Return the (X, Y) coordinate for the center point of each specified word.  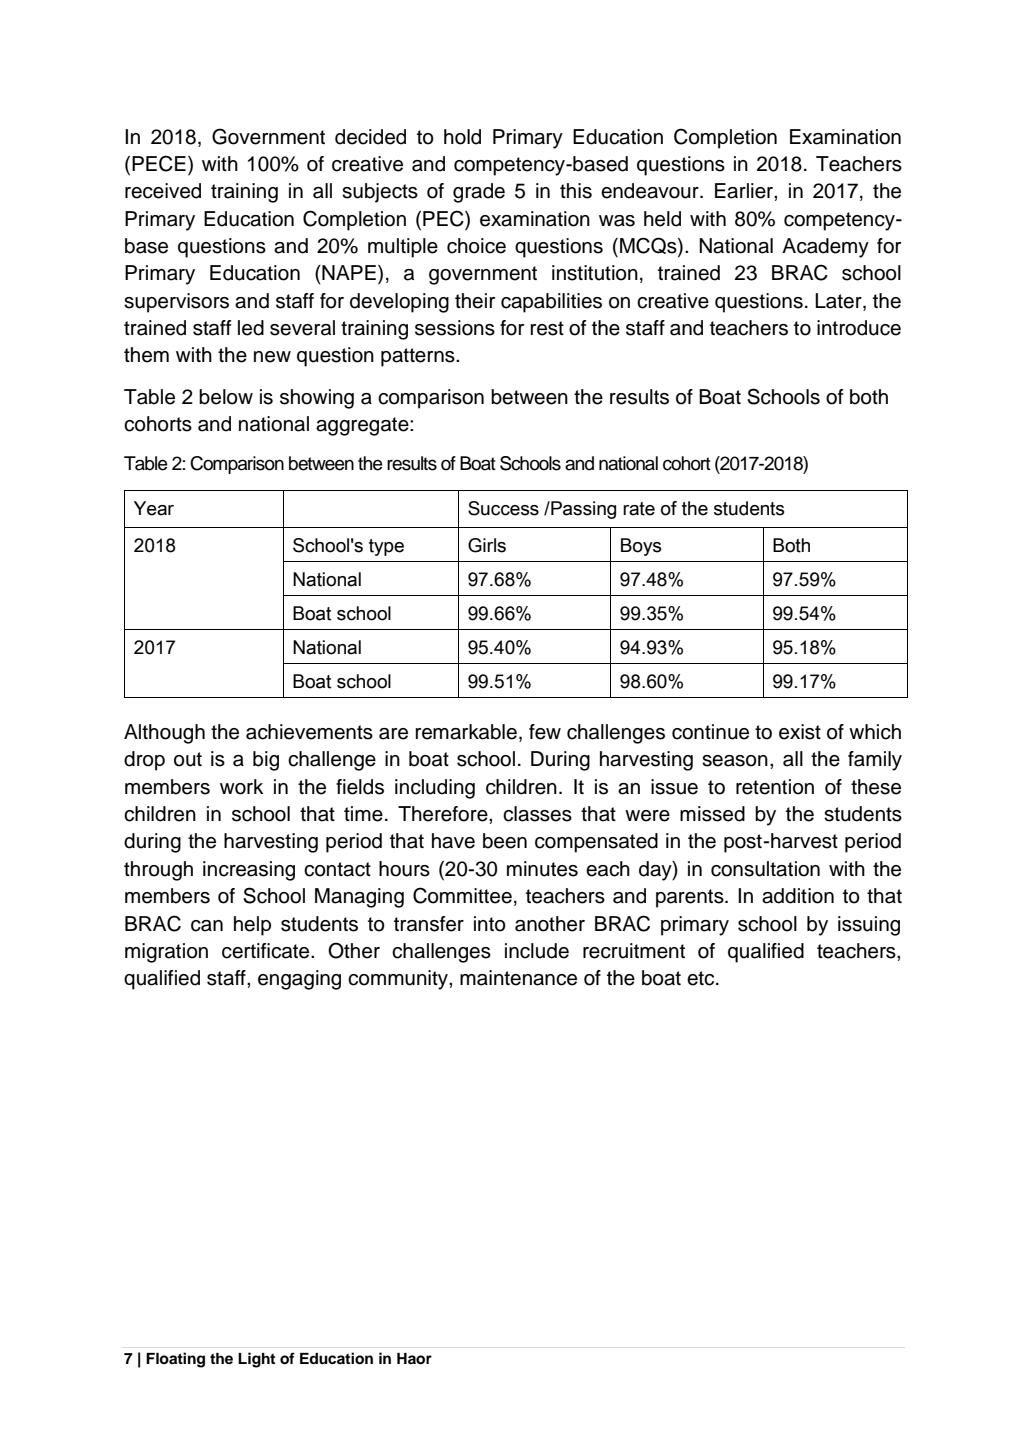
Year (154, 508)
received (163, 191)
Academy (825, 248)
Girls (487, 545)
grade (479, 193)
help (252, 926)
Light (256, 1360)
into (490, 924)
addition (798, 896)
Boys (641, 547)
